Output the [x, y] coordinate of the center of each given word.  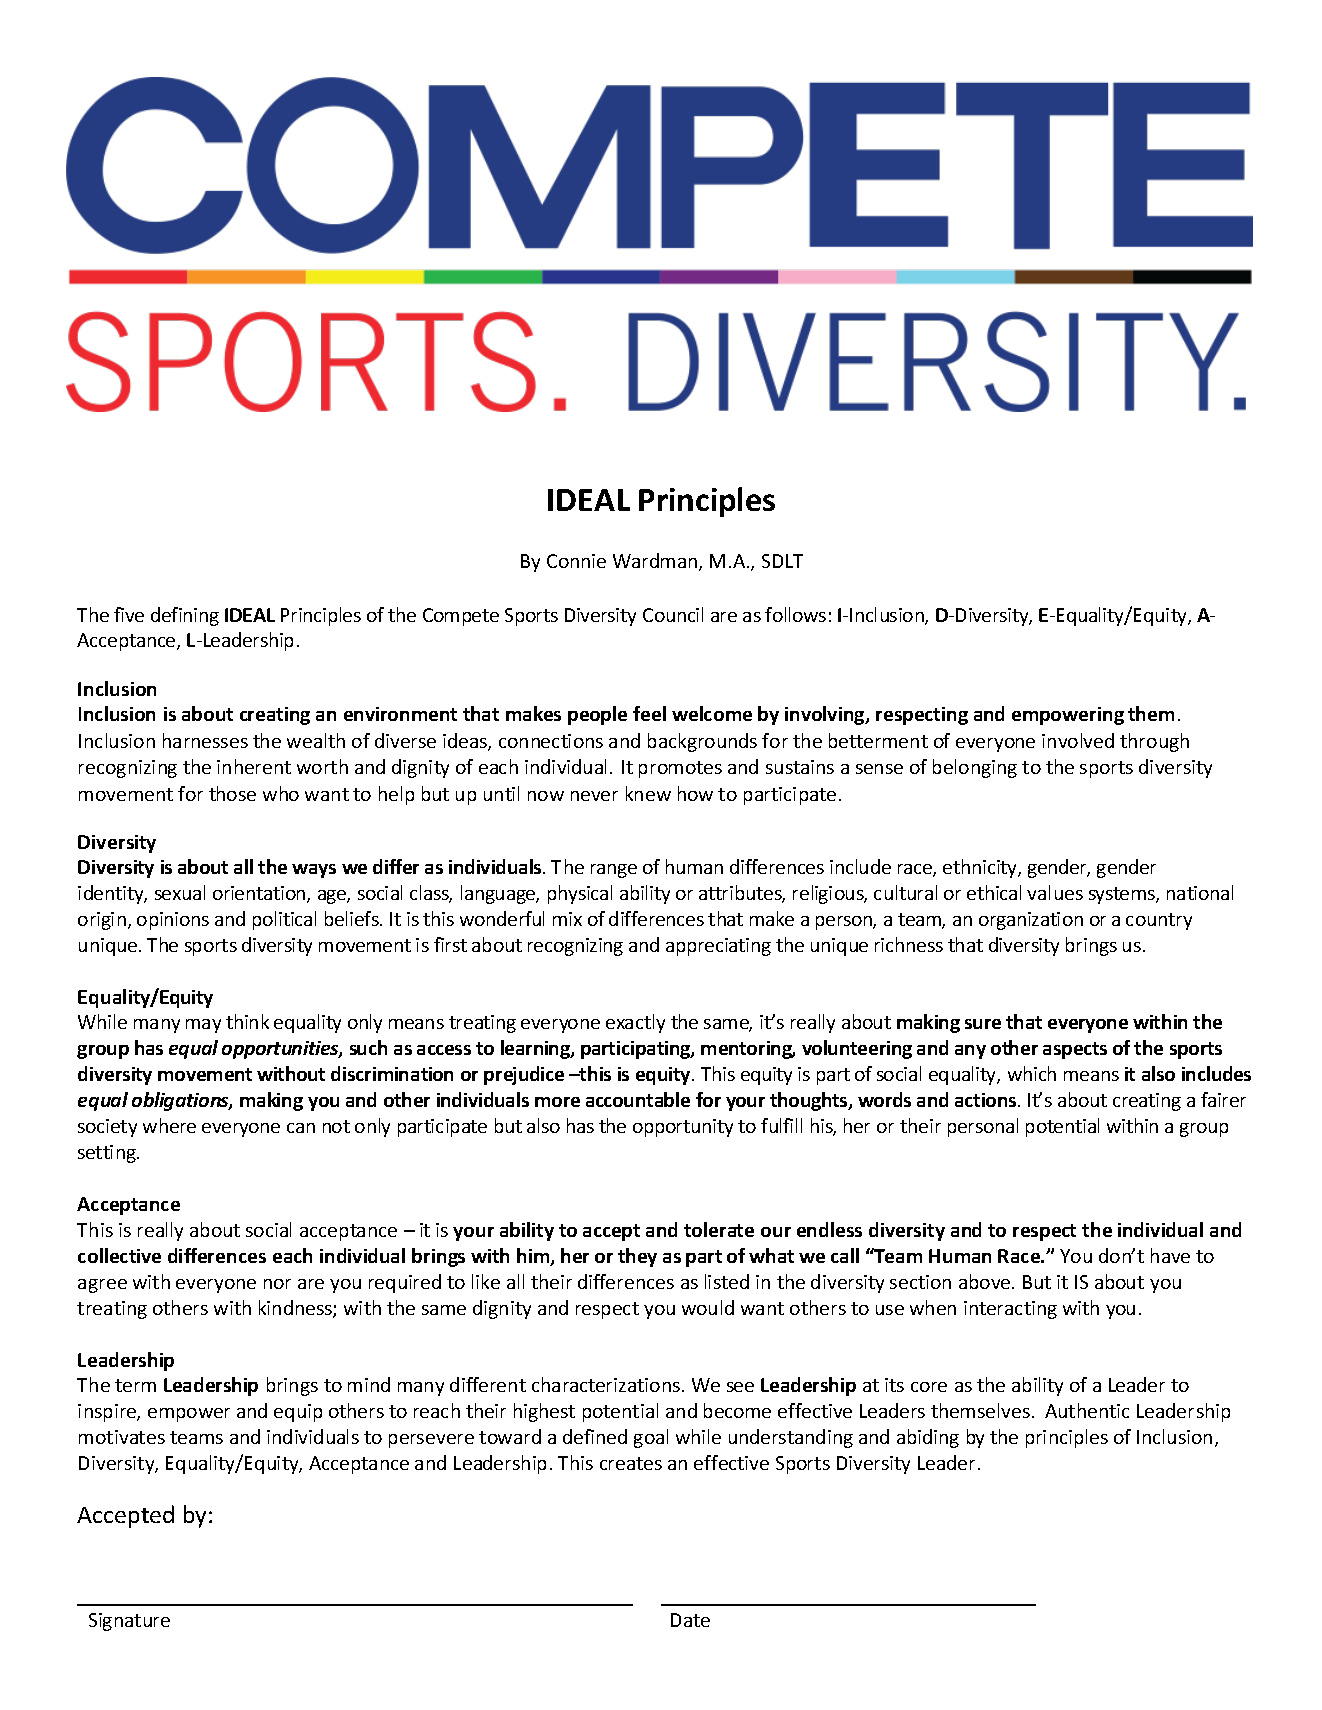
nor [277, 1284]
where [169, 1125]
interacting [1010, 1310]
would [708, 1307]
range [614, 871]
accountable [638, 1099]
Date [690, 1620]
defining [185, 616]
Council [673, 614]
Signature [129, 1622]
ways [314, 871]
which [1032, 1073]
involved [1078, 740]
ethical [994, 892]
